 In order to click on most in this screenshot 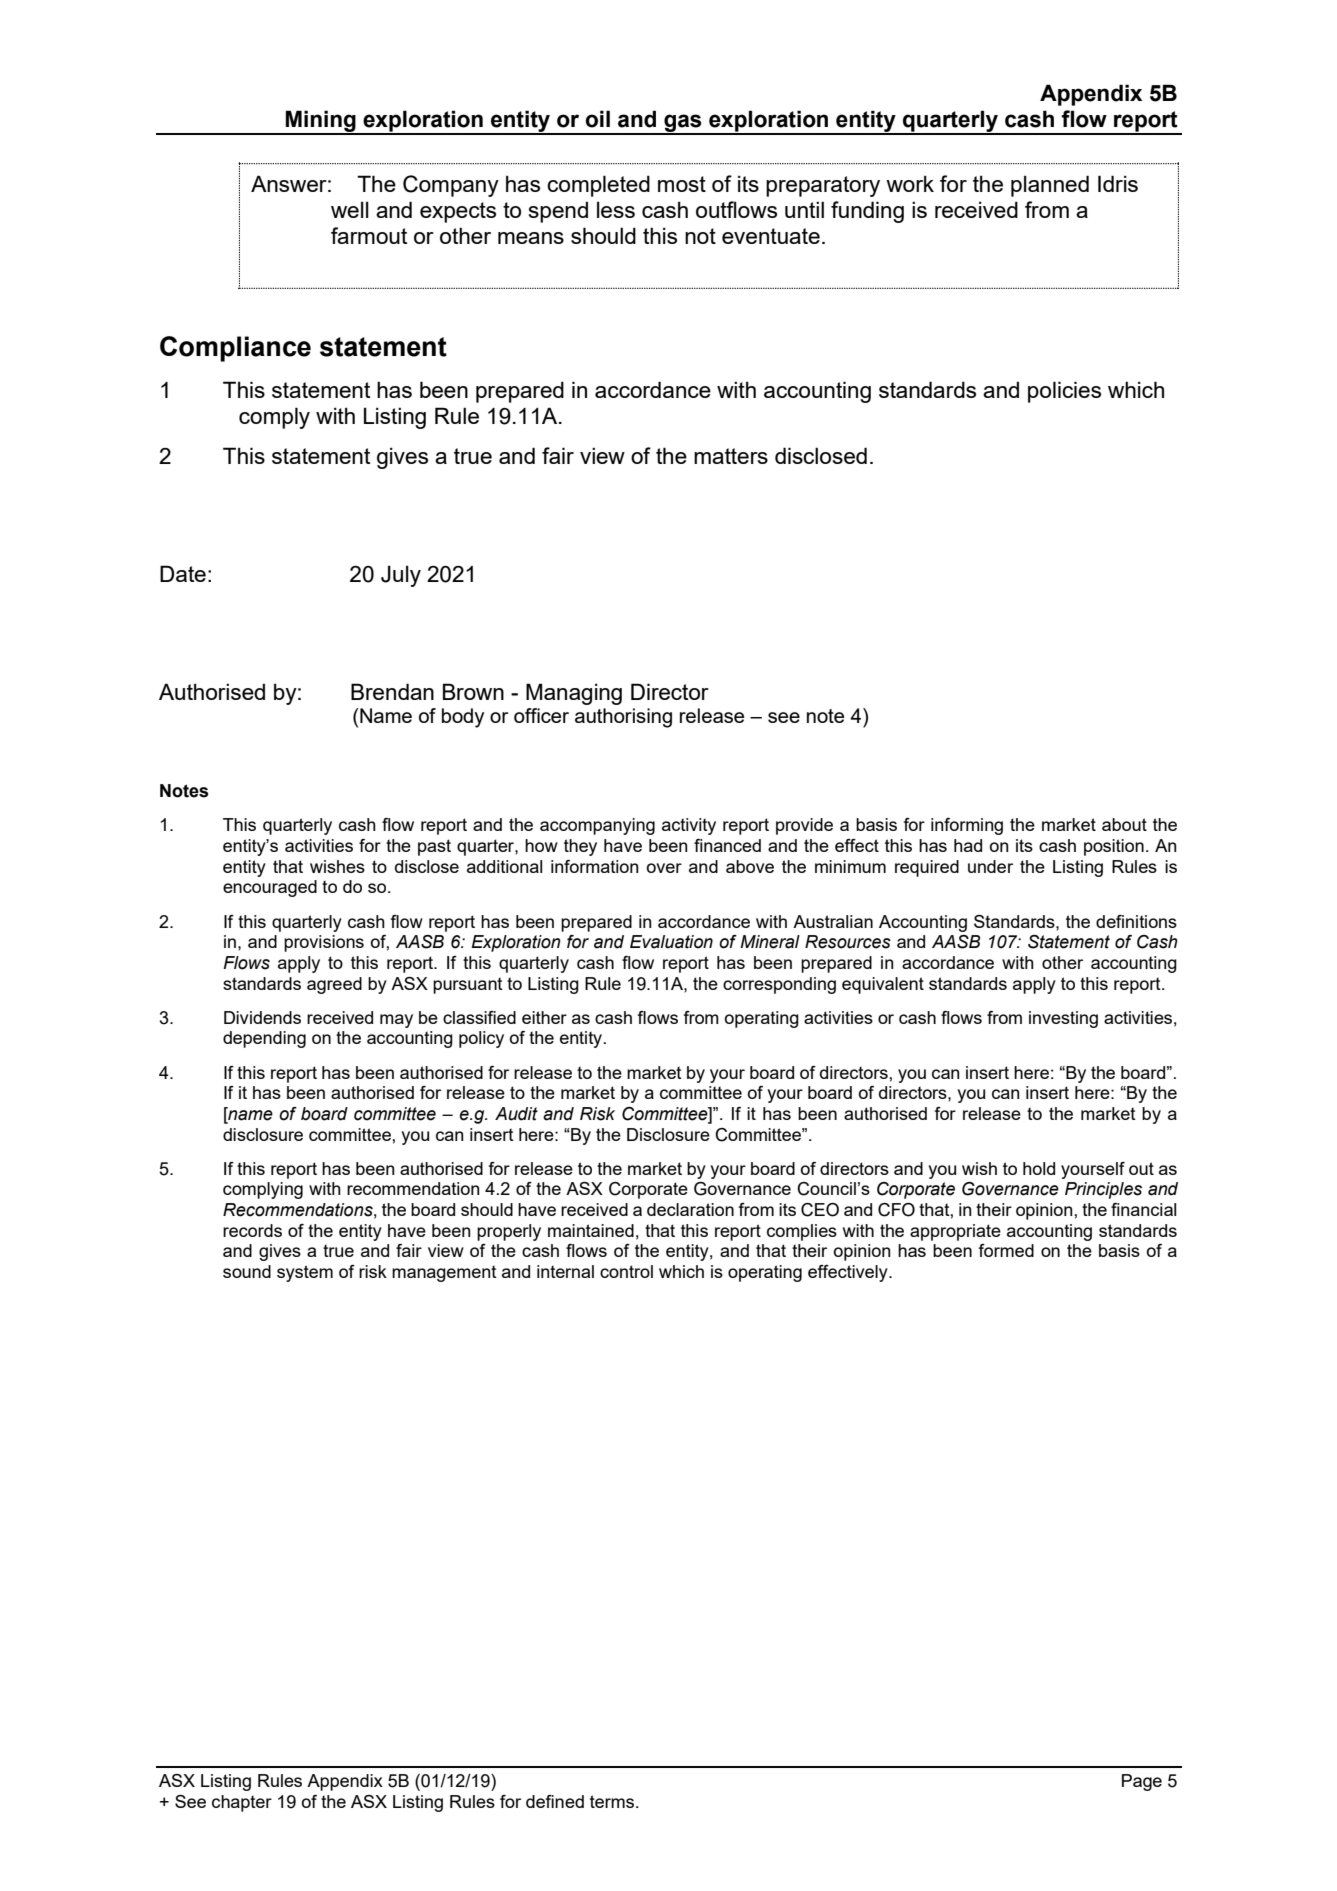, I will do `click(682, 184)`.
